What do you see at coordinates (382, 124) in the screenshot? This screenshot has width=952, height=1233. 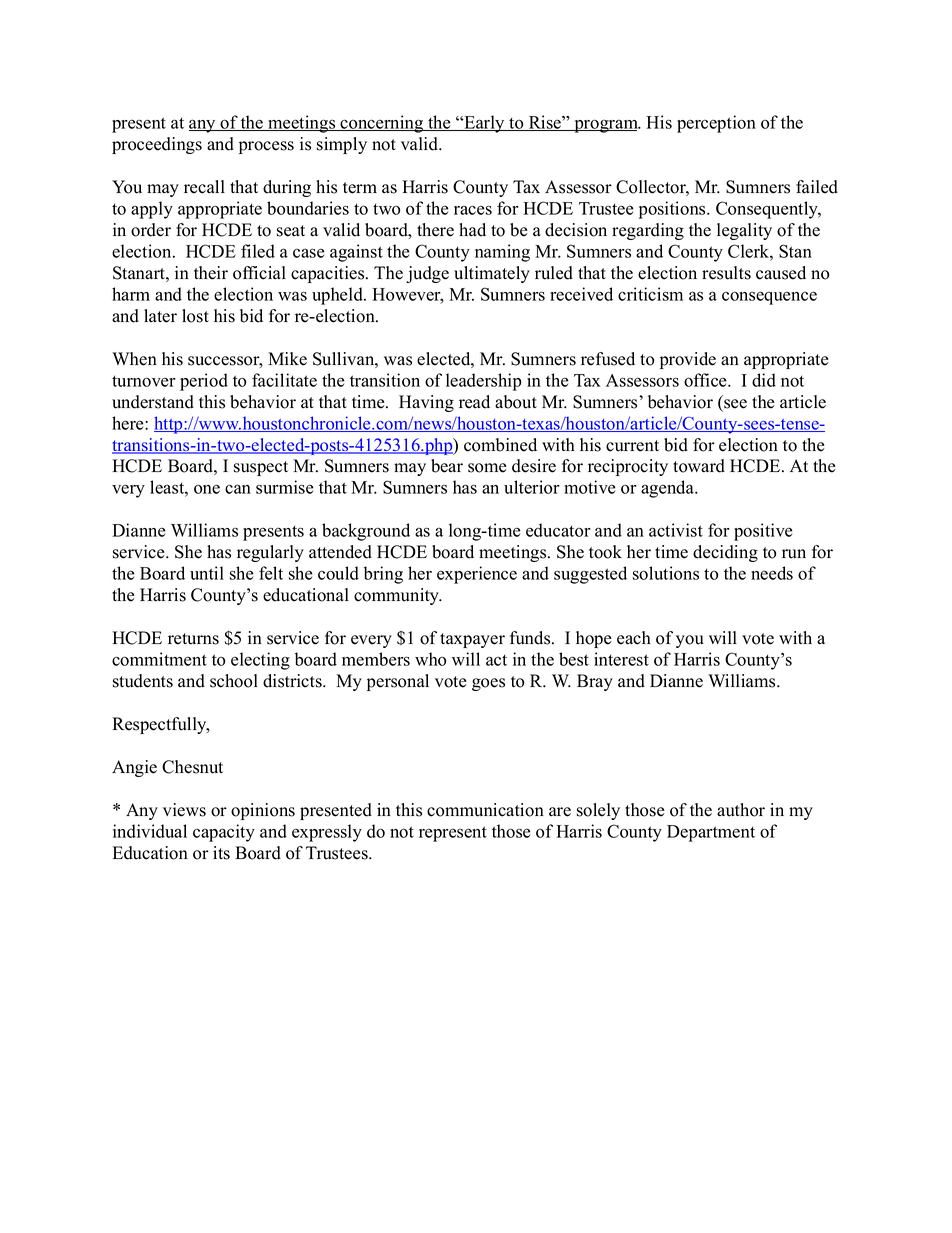 I see `concerning` at bounding box center [382, 124].
